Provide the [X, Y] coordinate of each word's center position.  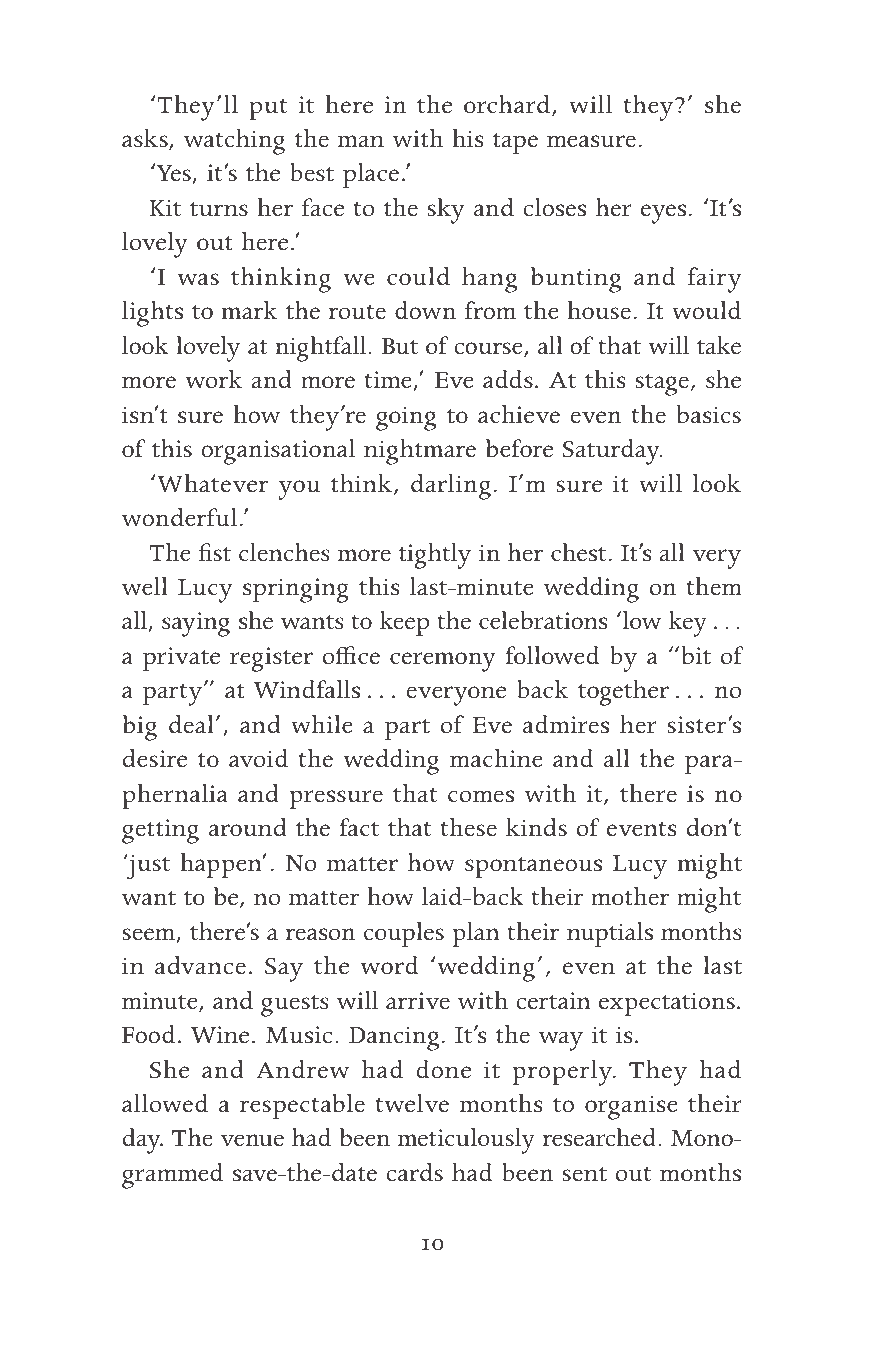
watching [234, 142]
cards [415, 1172]
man [361, 141]
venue [252, 1140]
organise [631, 1107]
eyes [663, 214]
